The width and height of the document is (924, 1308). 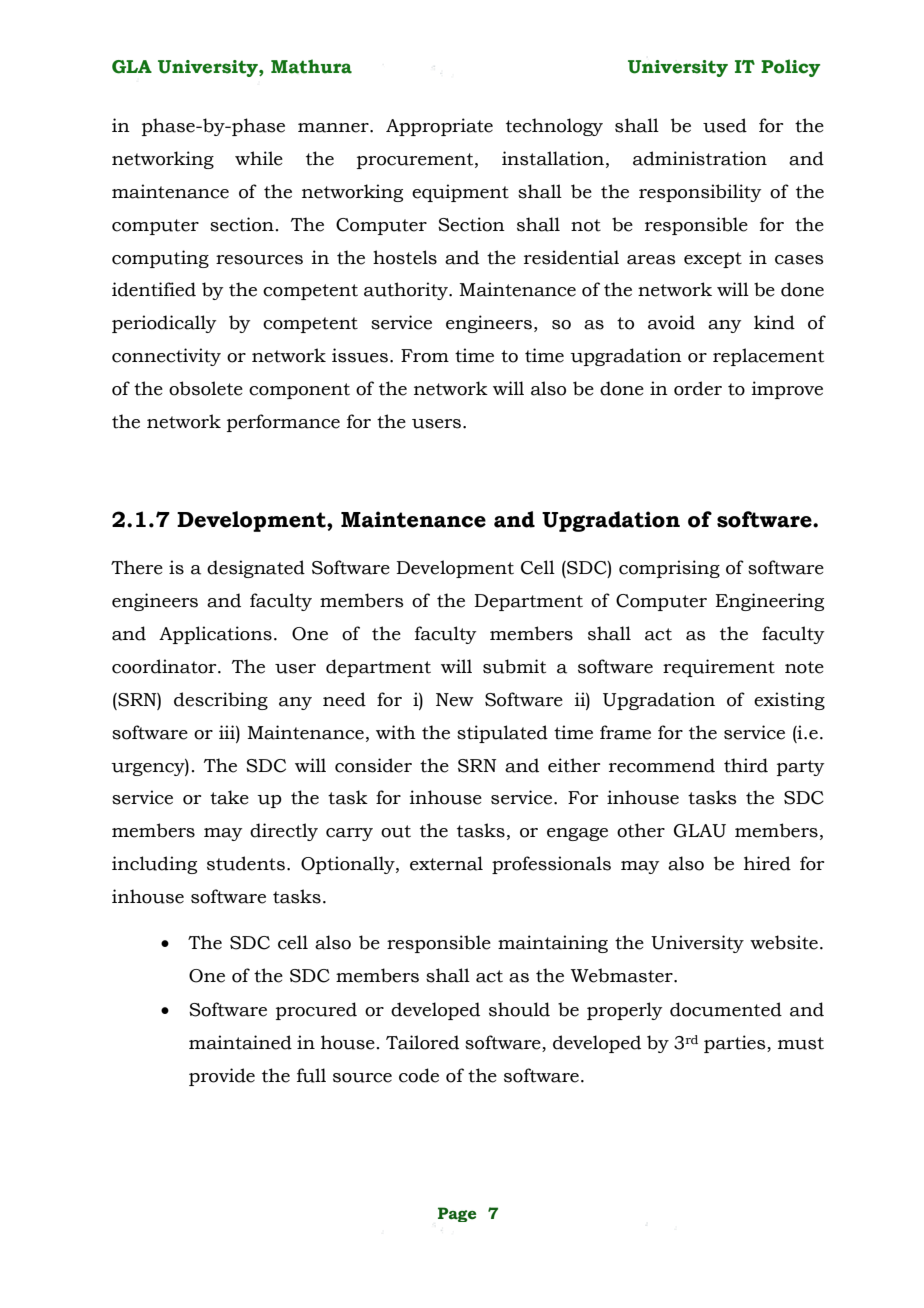 I want to click on Applications, so click(x=215, y=635).
